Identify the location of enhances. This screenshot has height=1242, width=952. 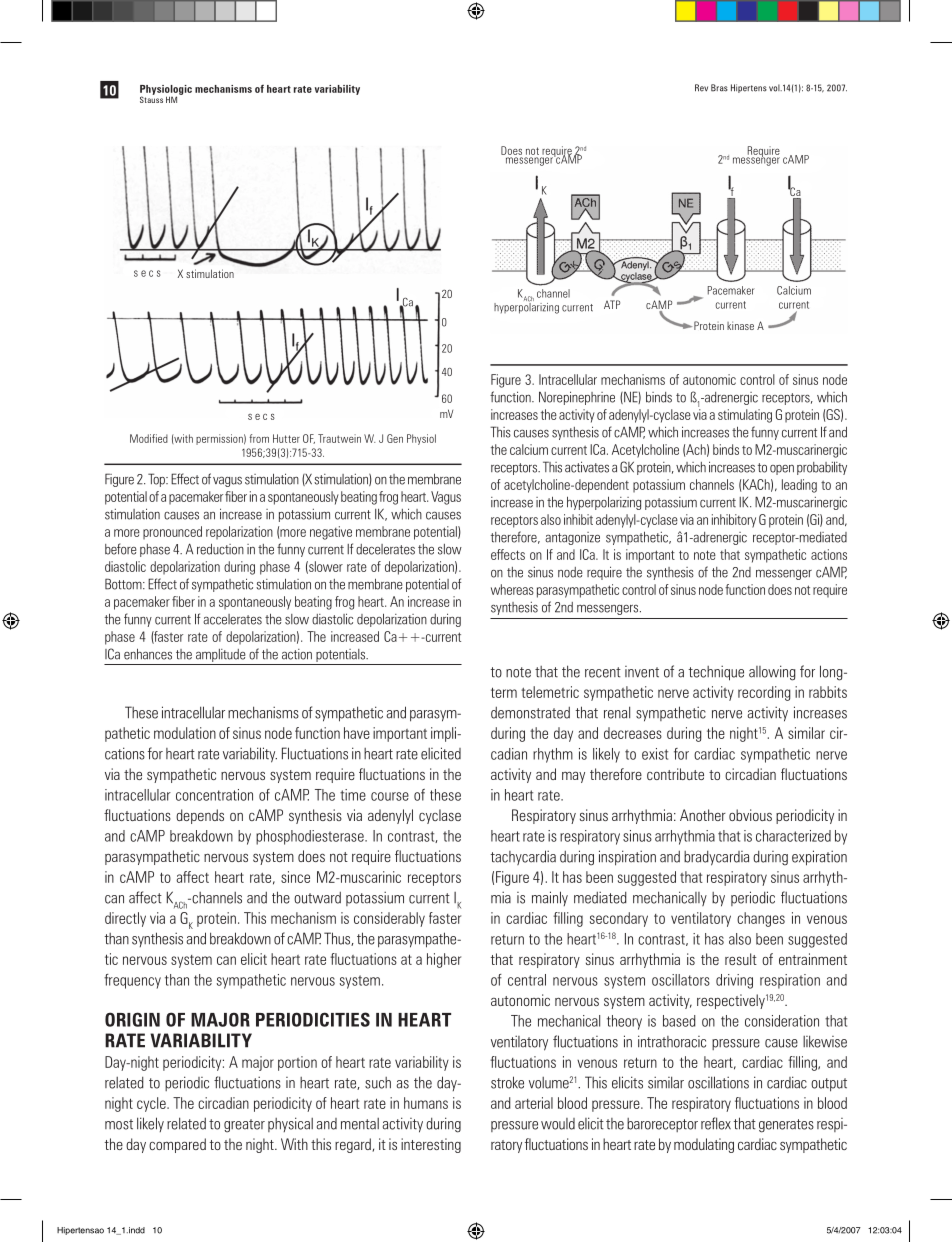
(148, 654).
